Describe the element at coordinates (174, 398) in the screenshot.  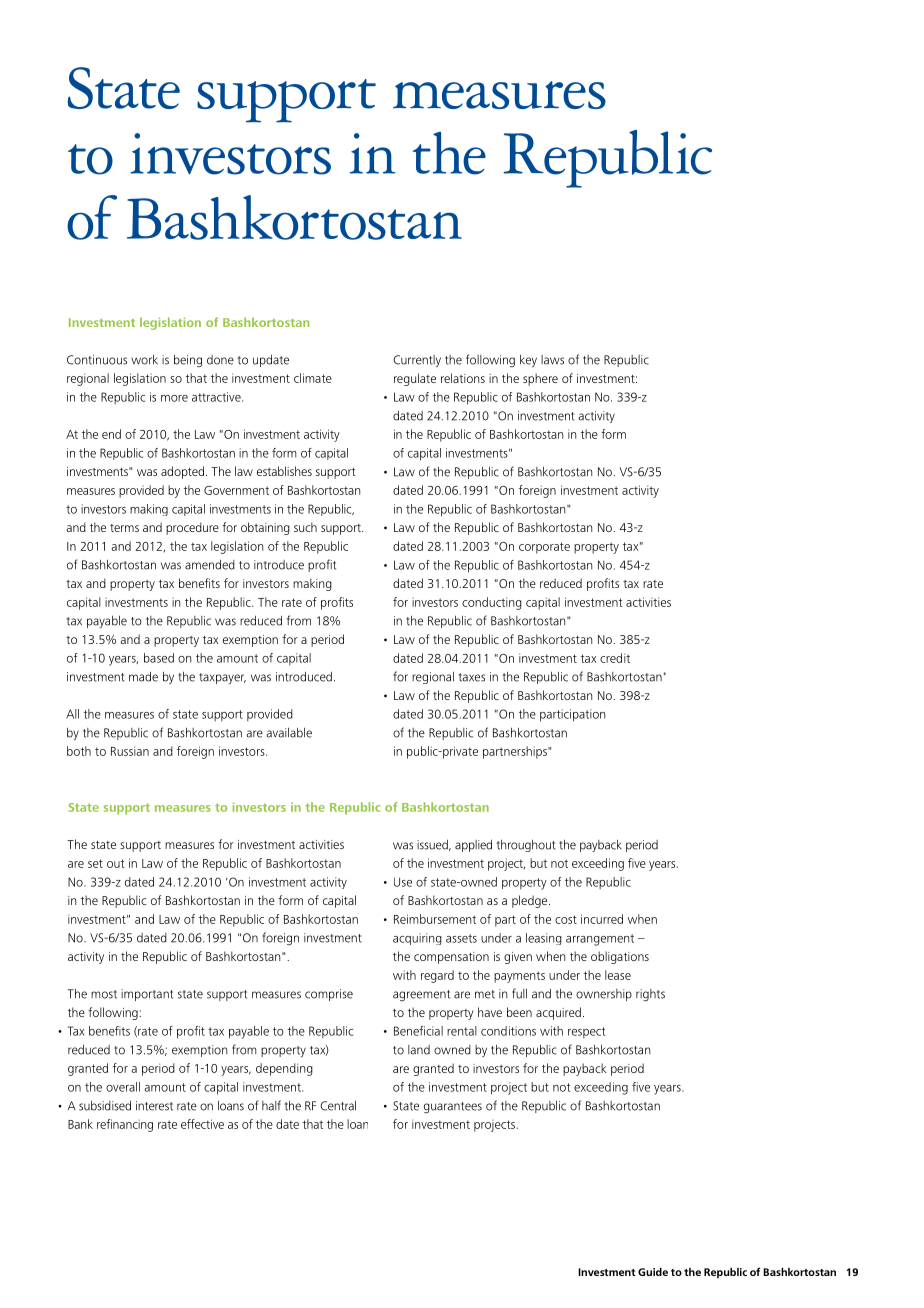
I see `more` at that location.
